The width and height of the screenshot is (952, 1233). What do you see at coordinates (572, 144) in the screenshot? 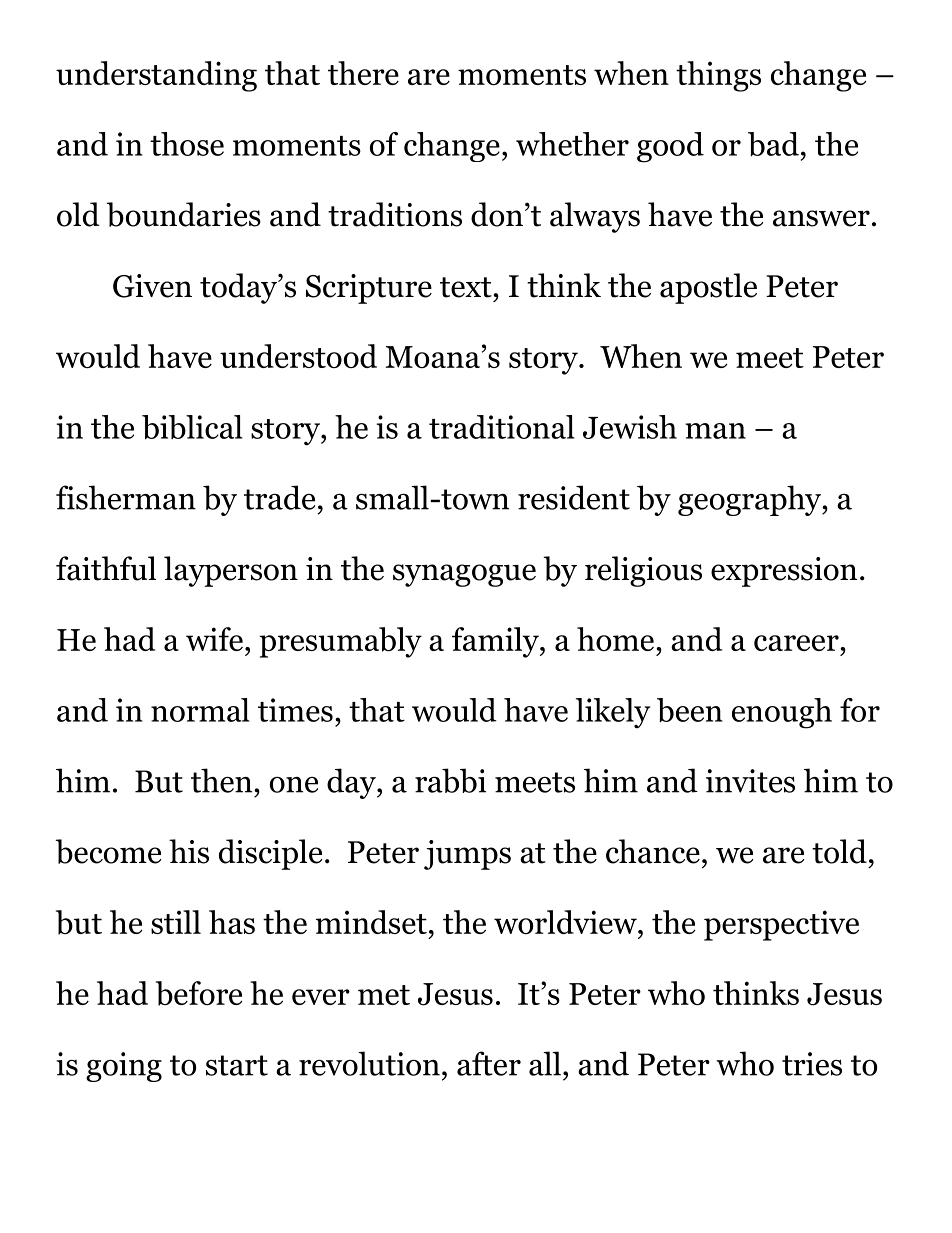
I see `whether` at bounding box center [572, 144].
